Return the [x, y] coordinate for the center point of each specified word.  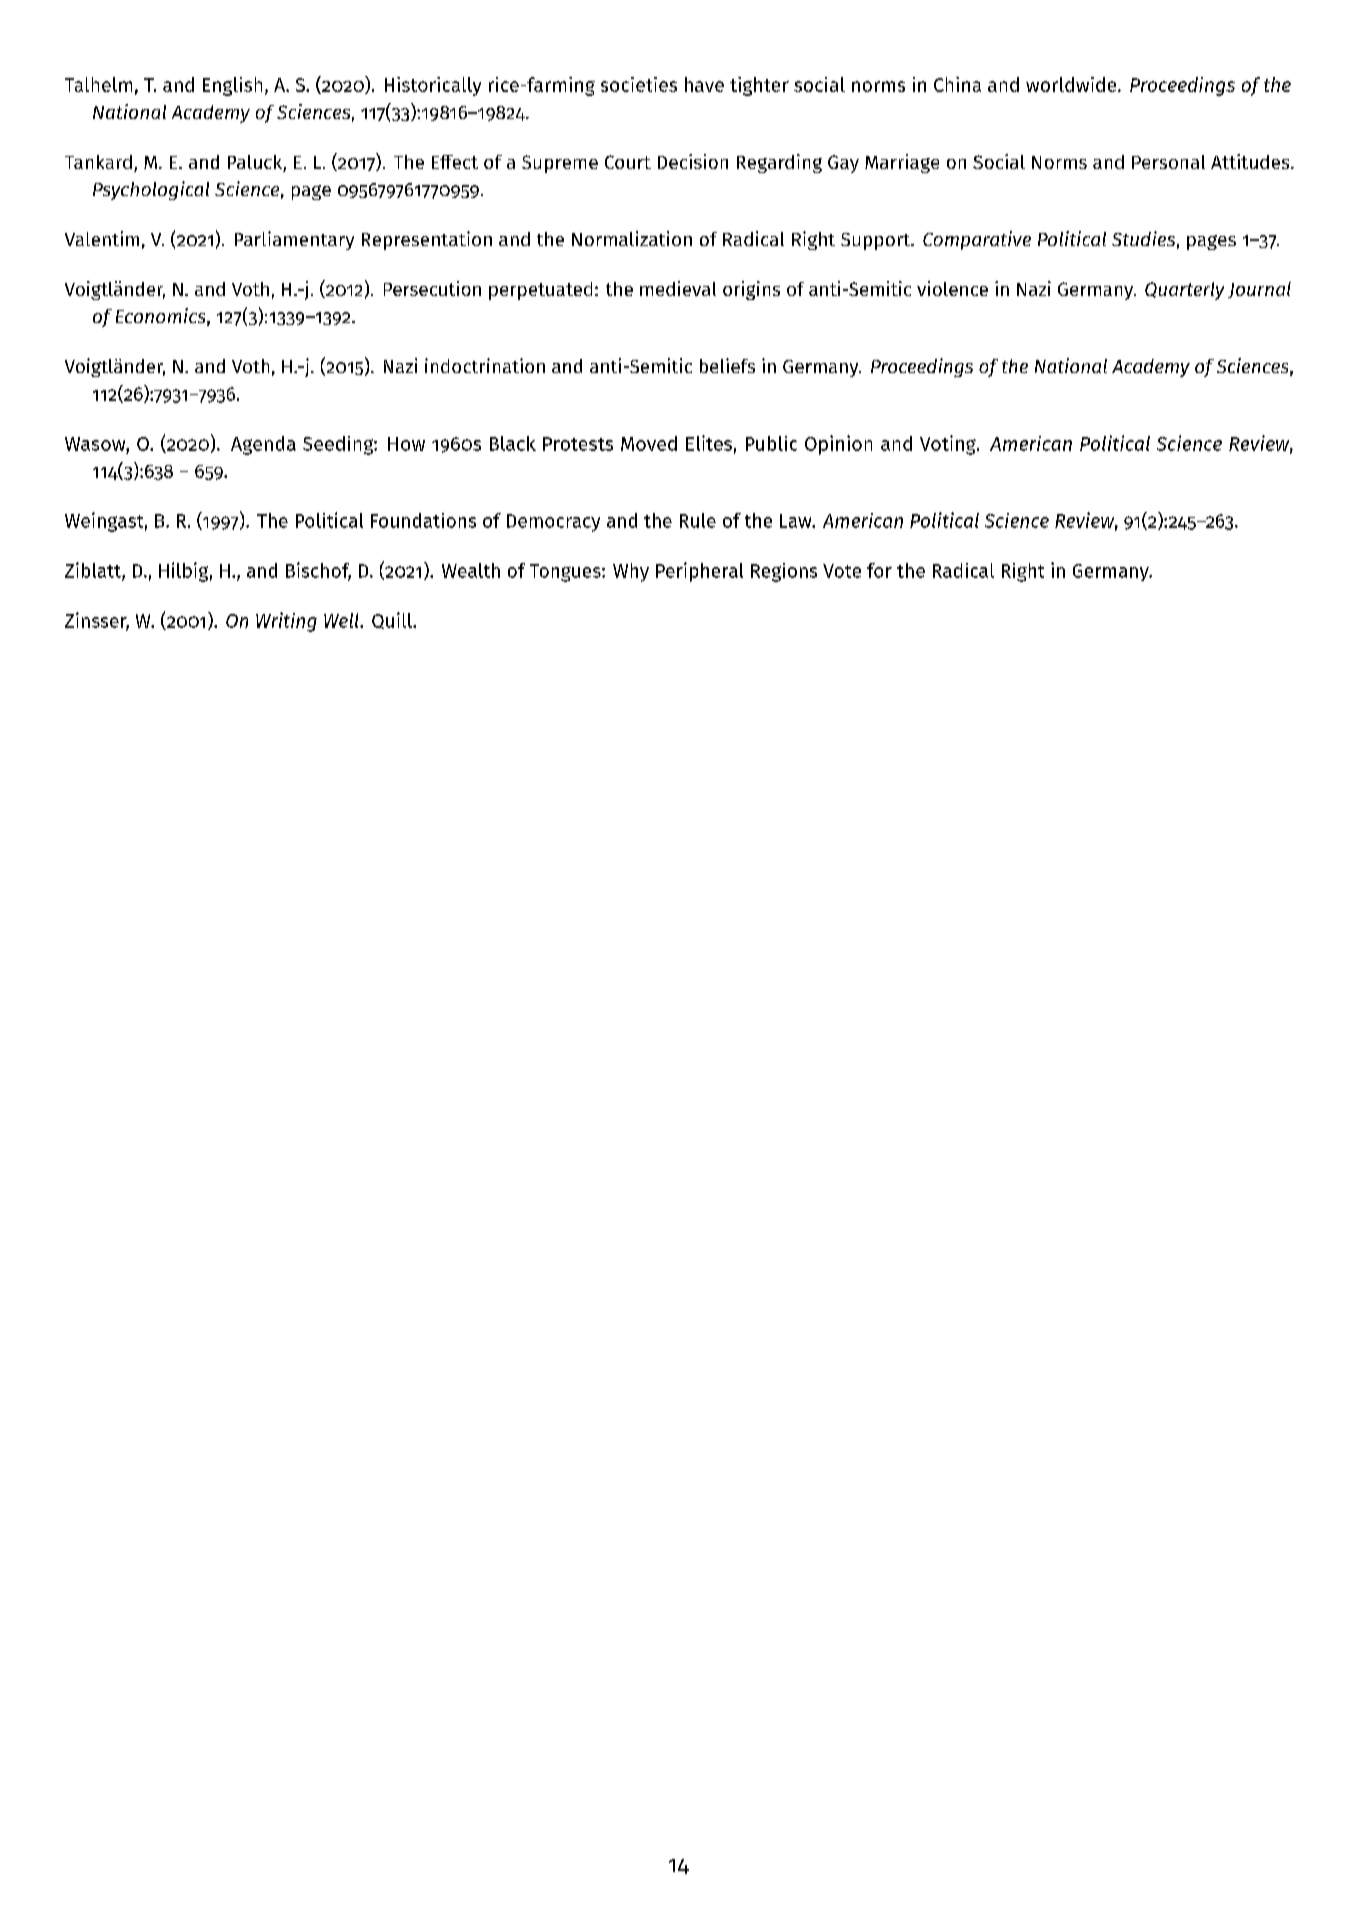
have [704, 84]
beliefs [727, 365]
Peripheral [699, 572]
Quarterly [1184, 291]
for [879, 570]
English [232, 86]
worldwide [1072, 84]
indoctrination [485, 365]
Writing [286, 622]
